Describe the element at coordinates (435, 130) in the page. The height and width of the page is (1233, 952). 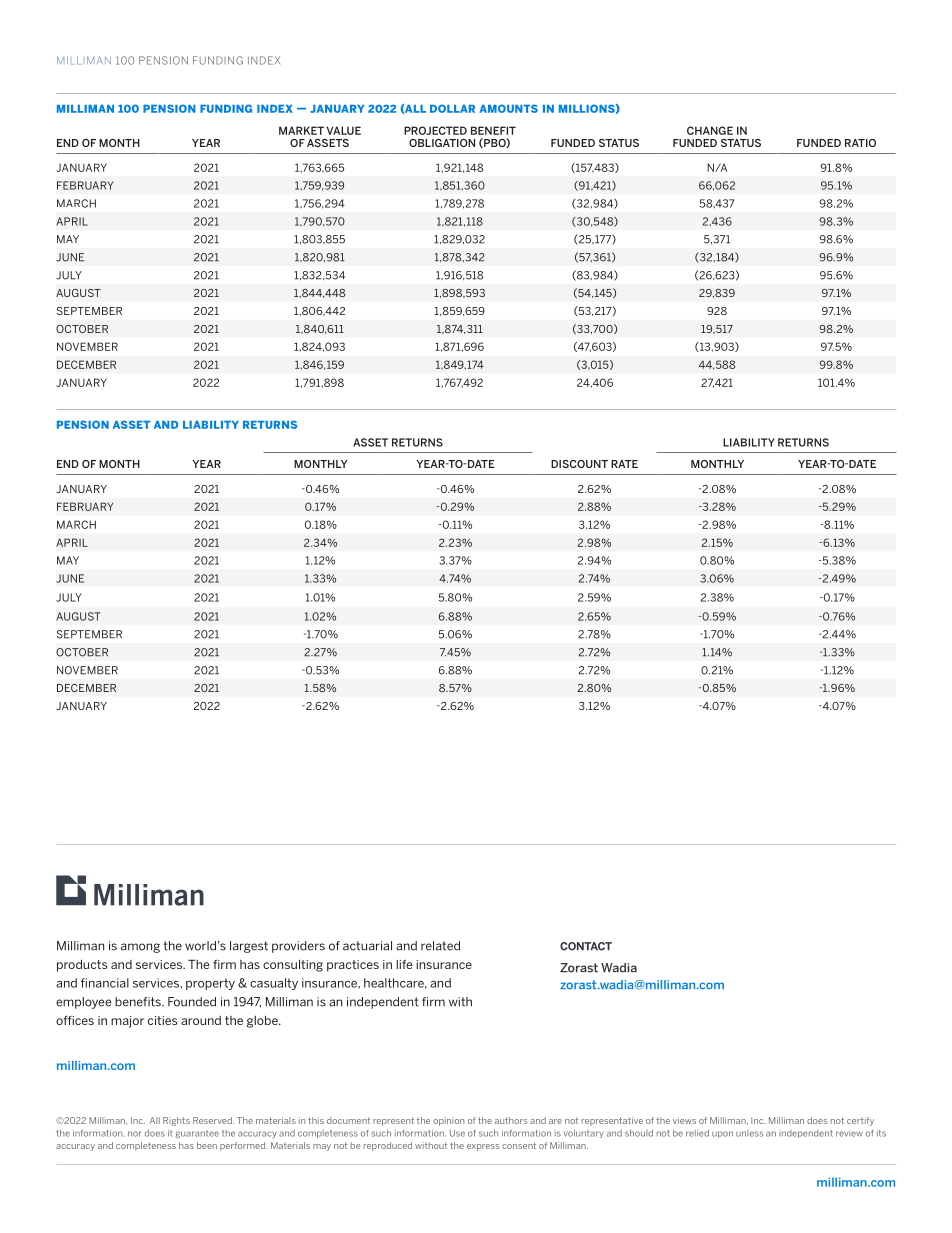
I see `PROJECTED` at that location.
